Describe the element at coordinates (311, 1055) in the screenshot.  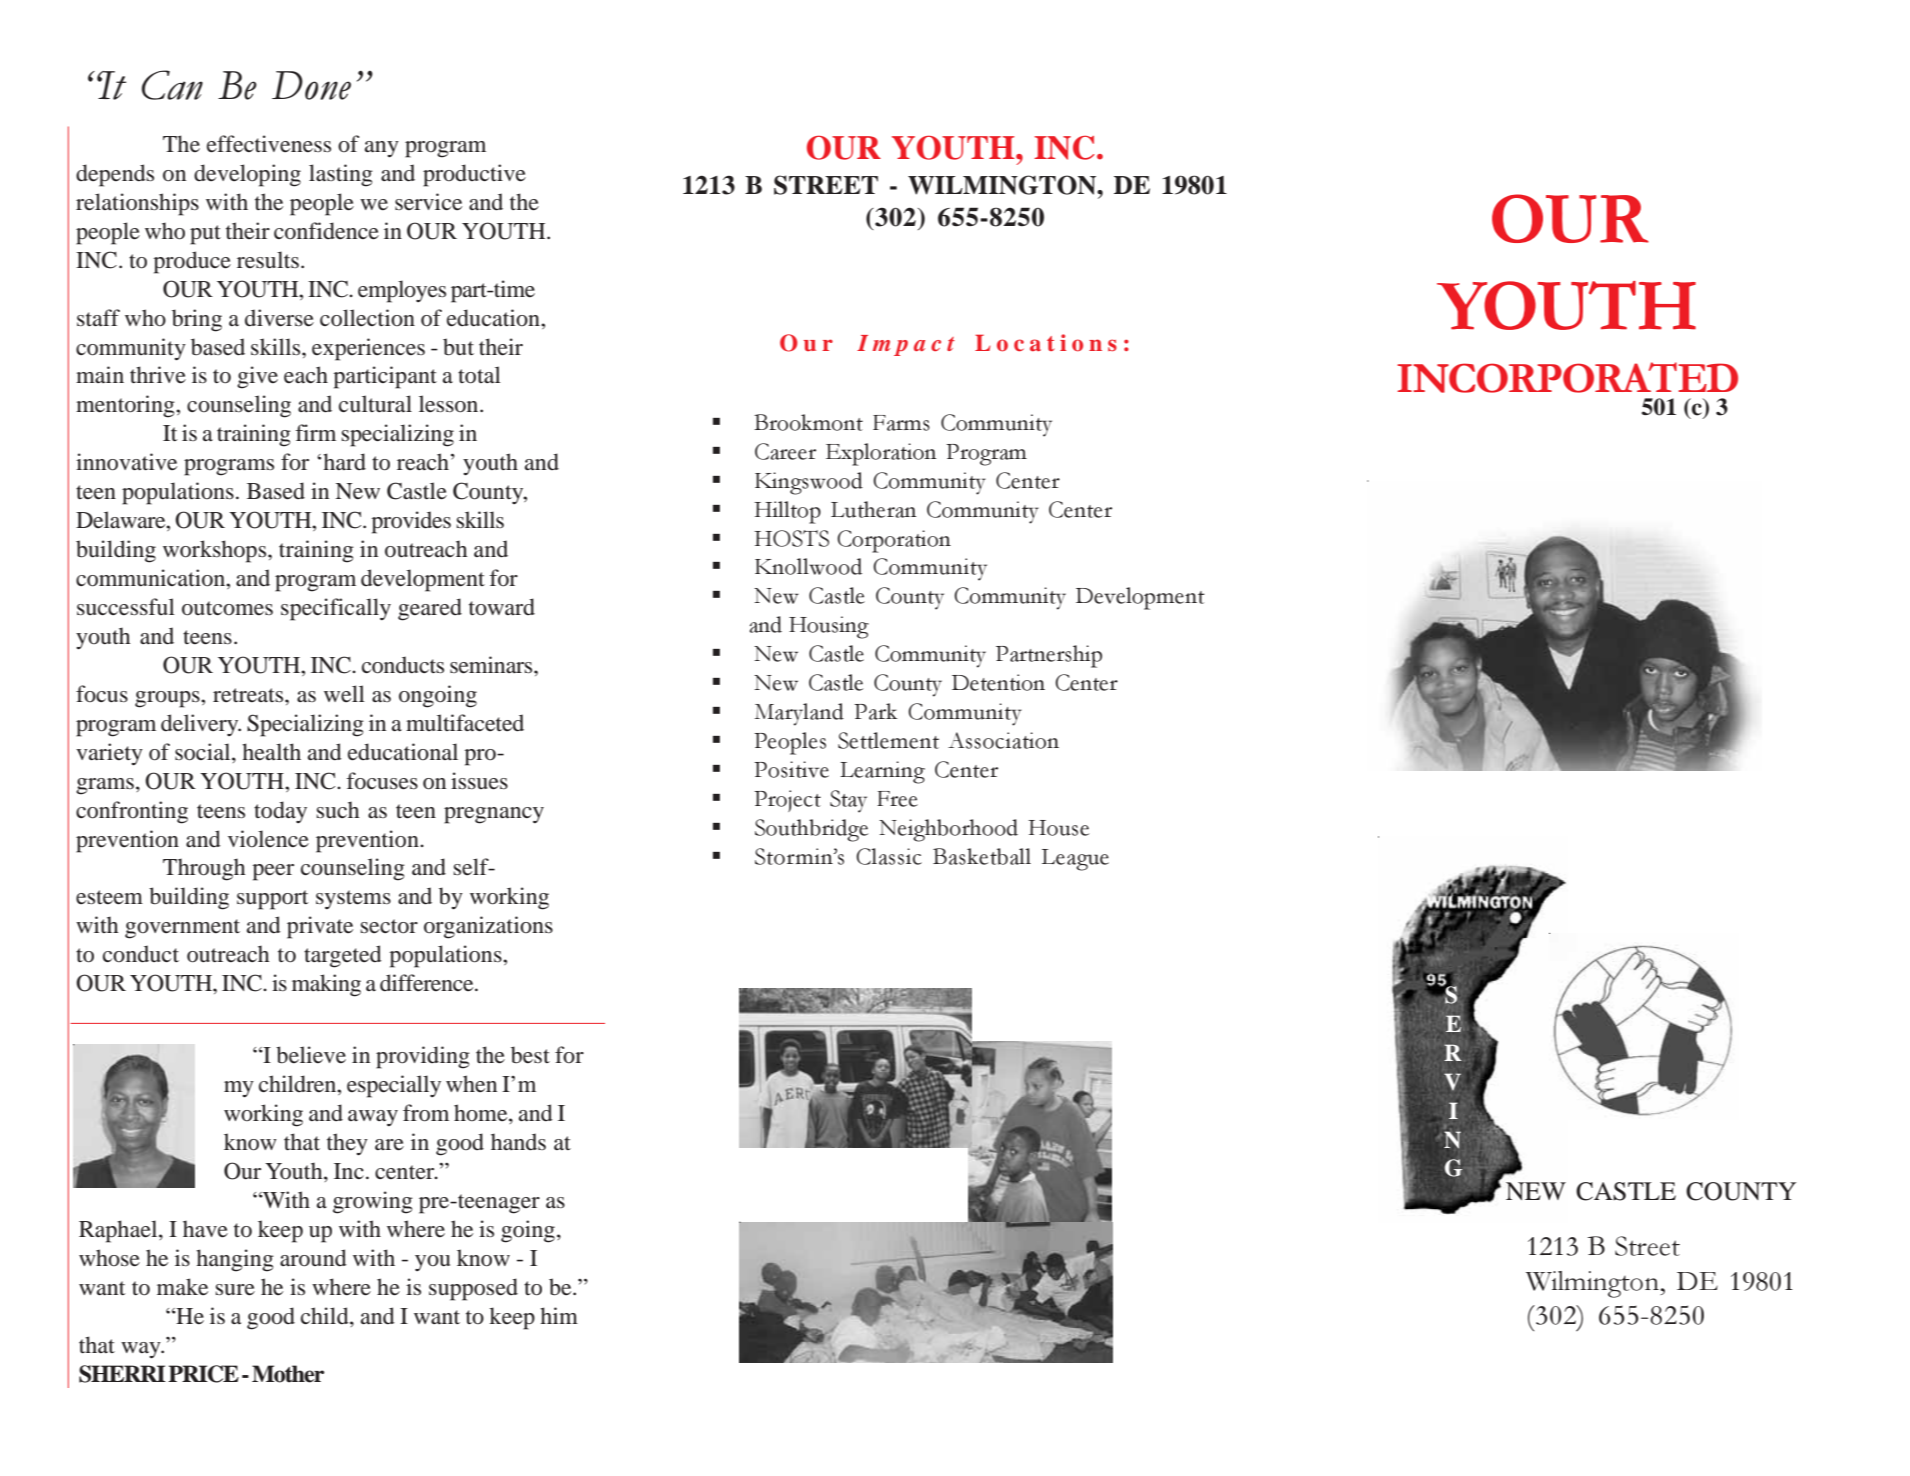
I see `believe` at that location.
